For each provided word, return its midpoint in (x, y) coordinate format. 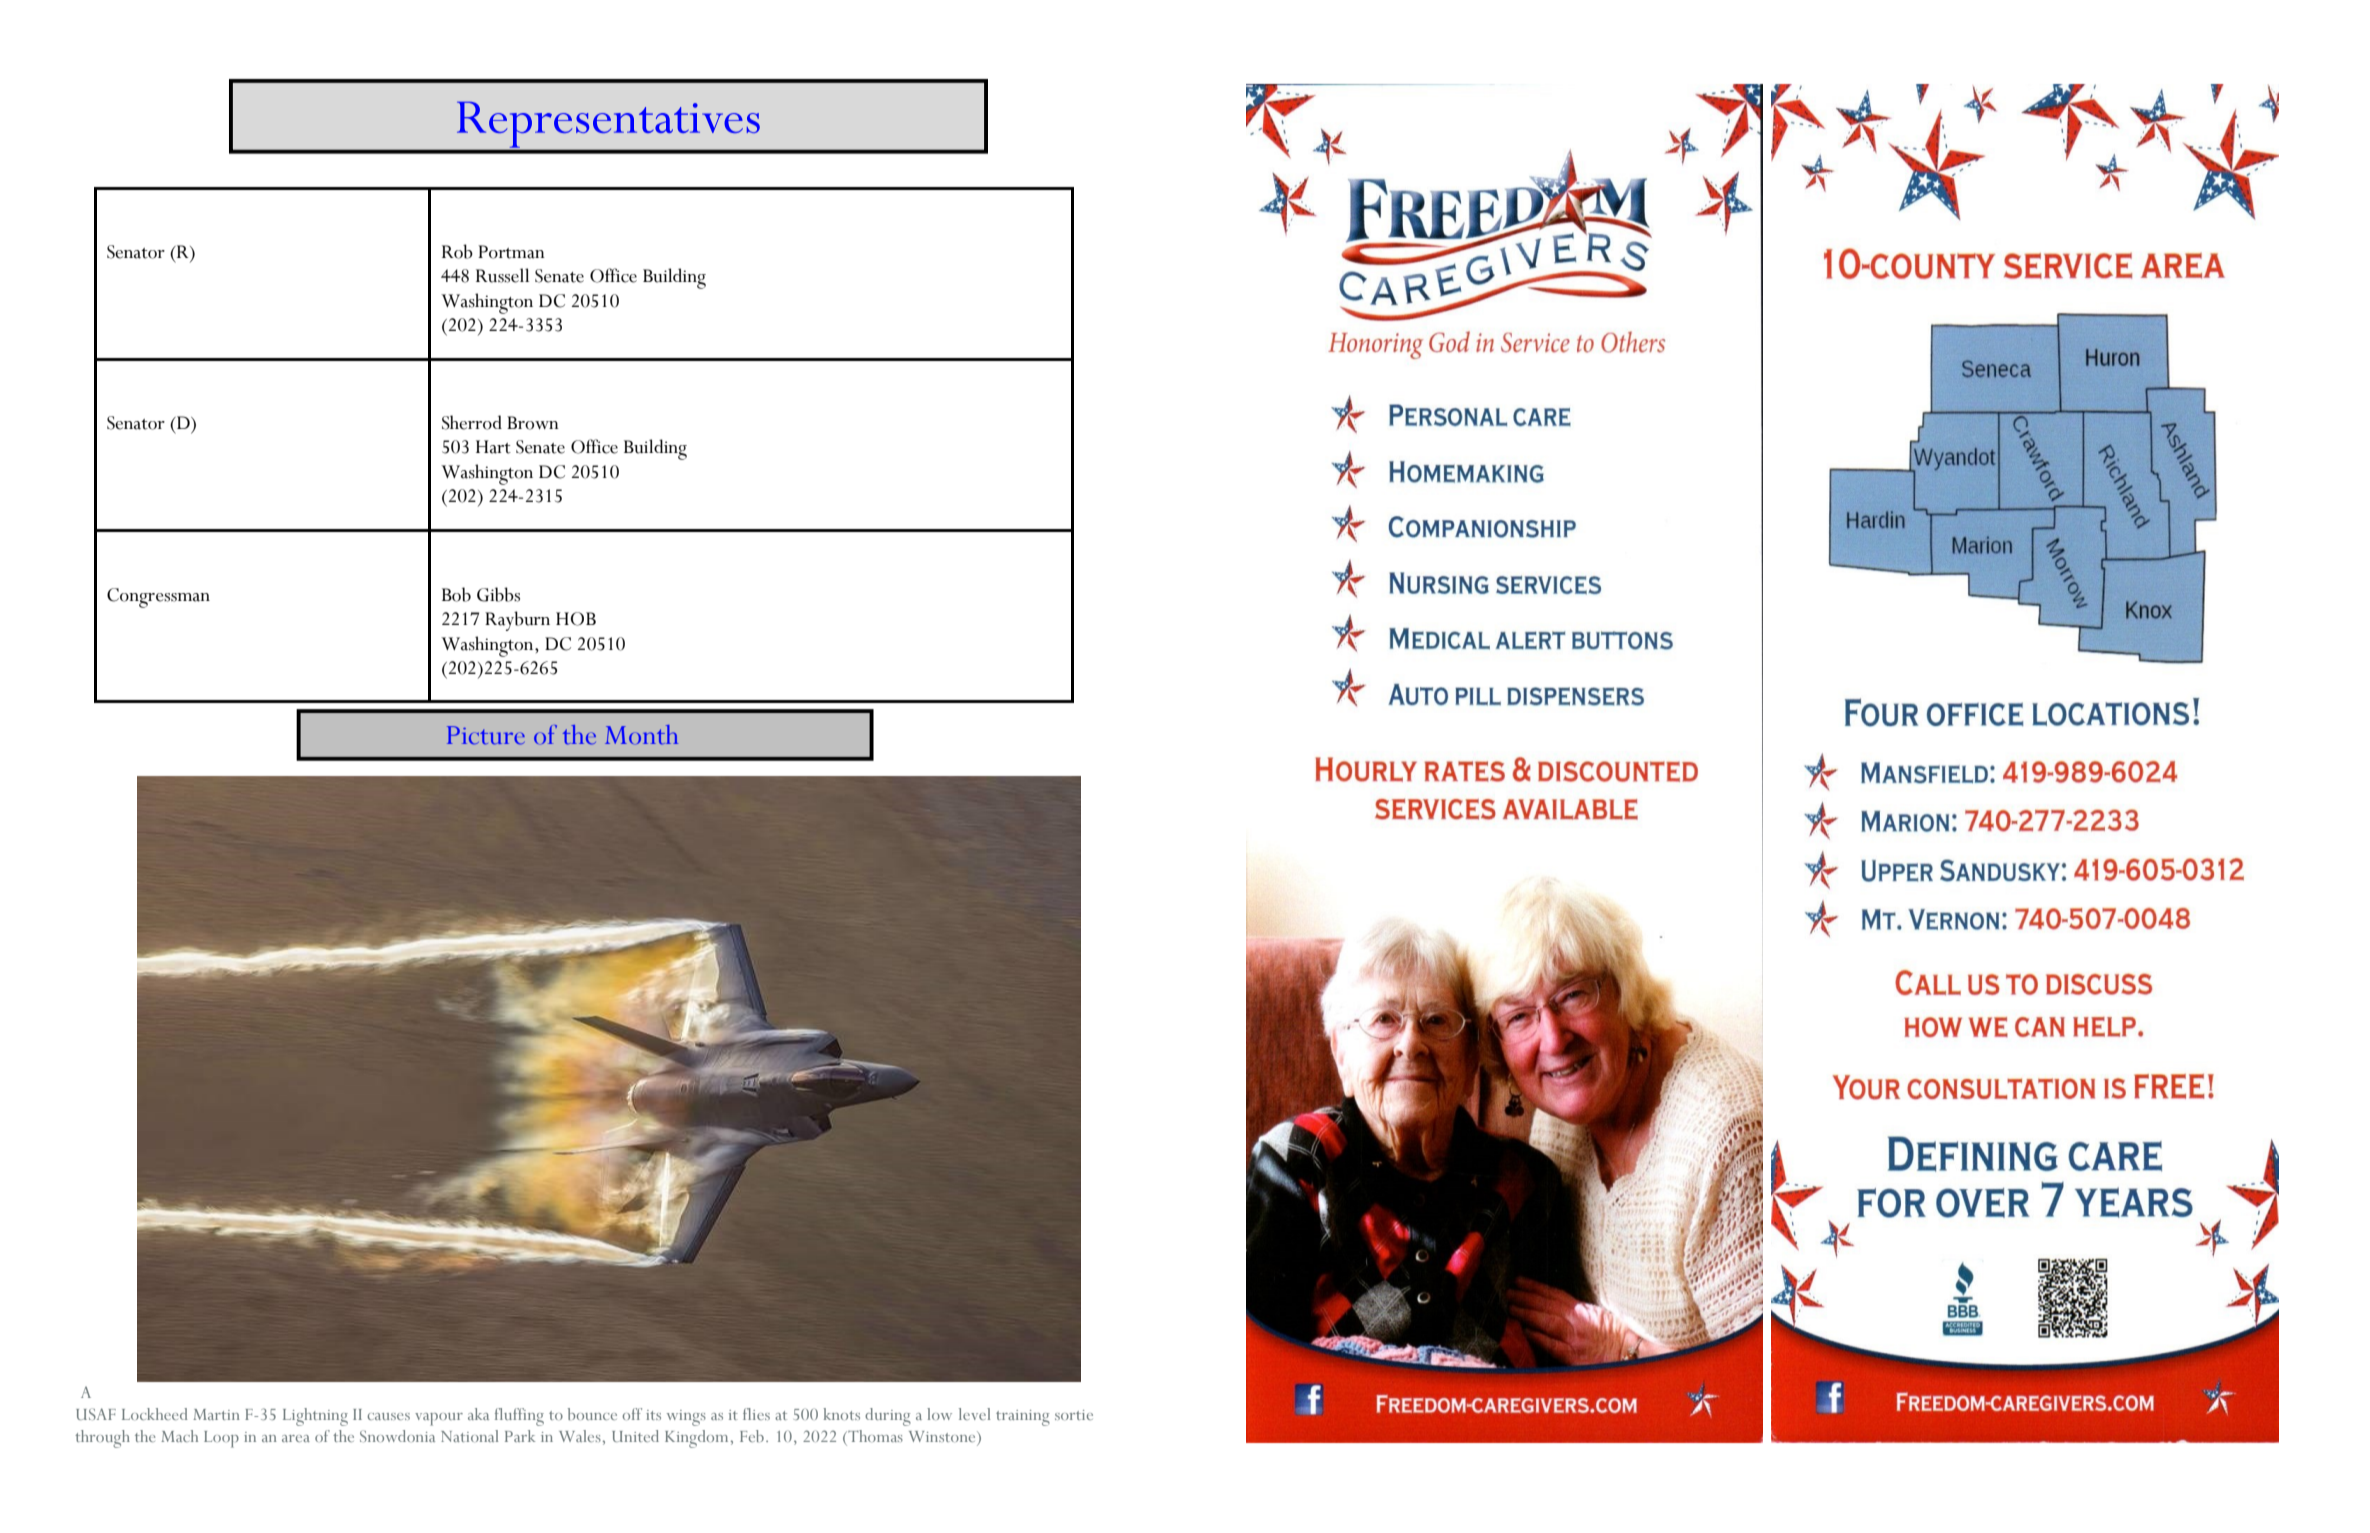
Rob (457, 251)
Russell (502, 275)
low (939, 1414)
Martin (216, 1414)
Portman (511, 252)
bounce (592, 1414)
